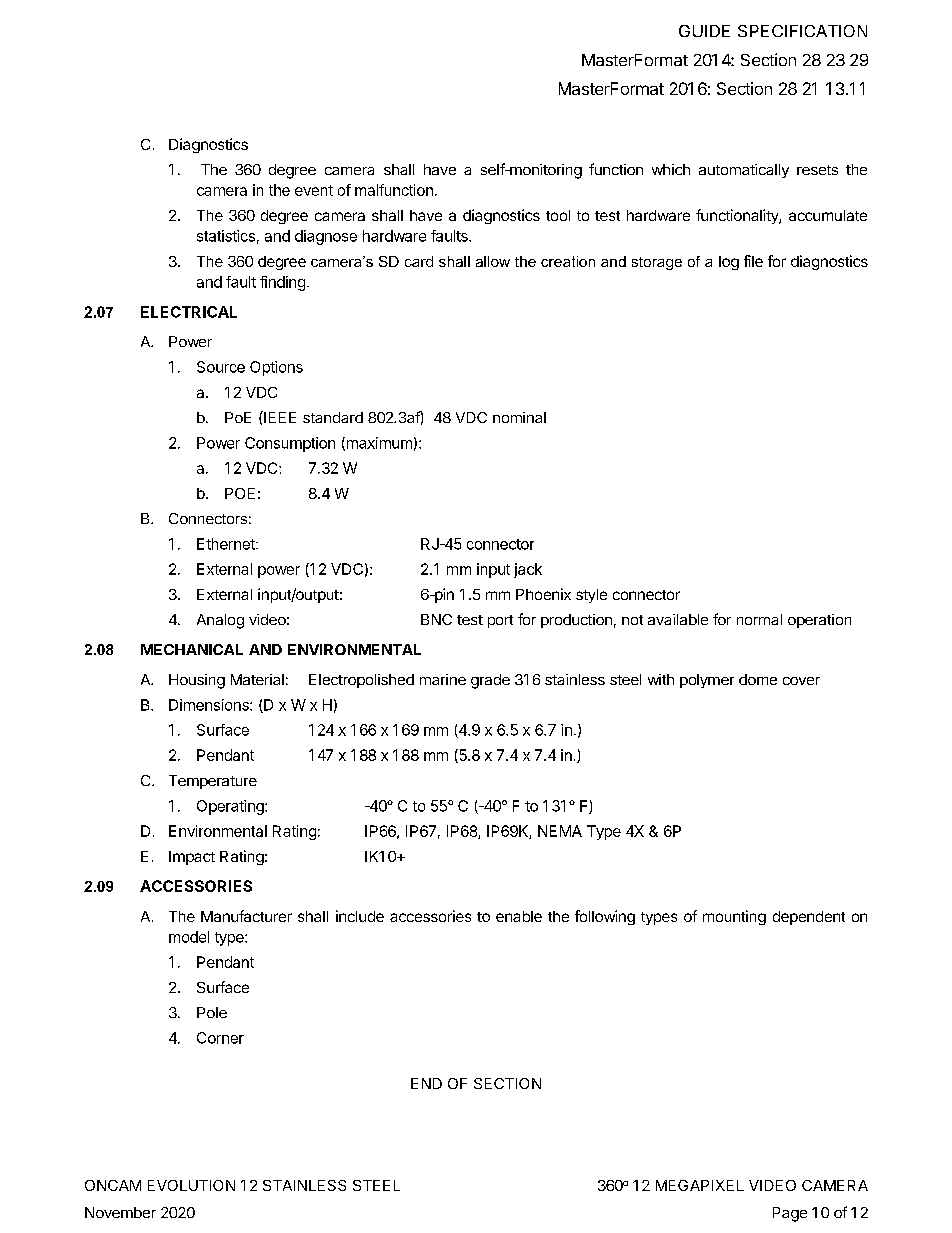 This screenshot has width=952, height=1233. Describe the element at coordinates (189, 312) in the screenshot. I see `ELECTRICAL` at that location.
